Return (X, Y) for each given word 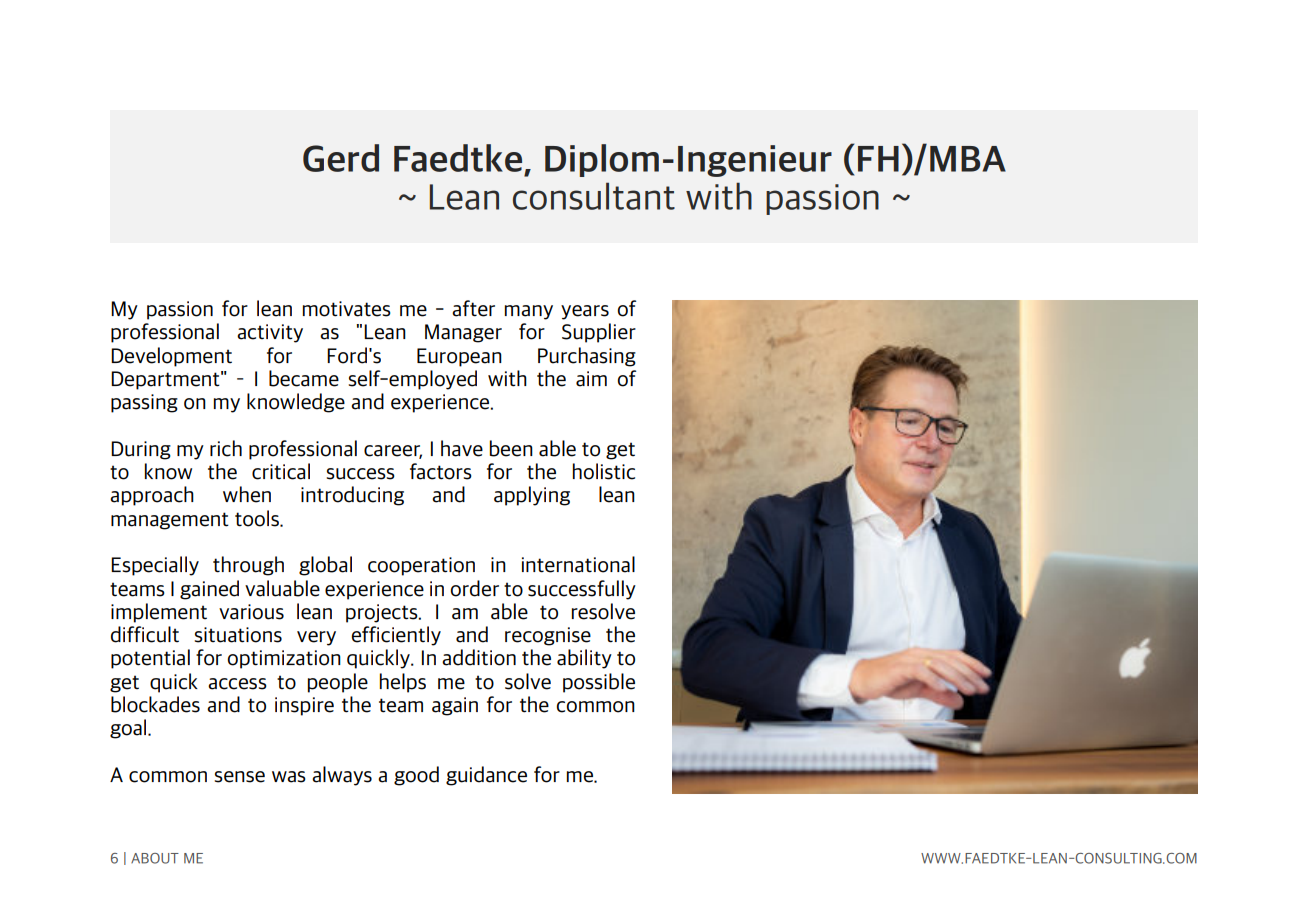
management (170, 521)
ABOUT (155, 858)
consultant (594, 196)
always (342, 776)
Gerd (341, 158)
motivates (347, 309)
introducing (352, 496)
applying (532, 496)
